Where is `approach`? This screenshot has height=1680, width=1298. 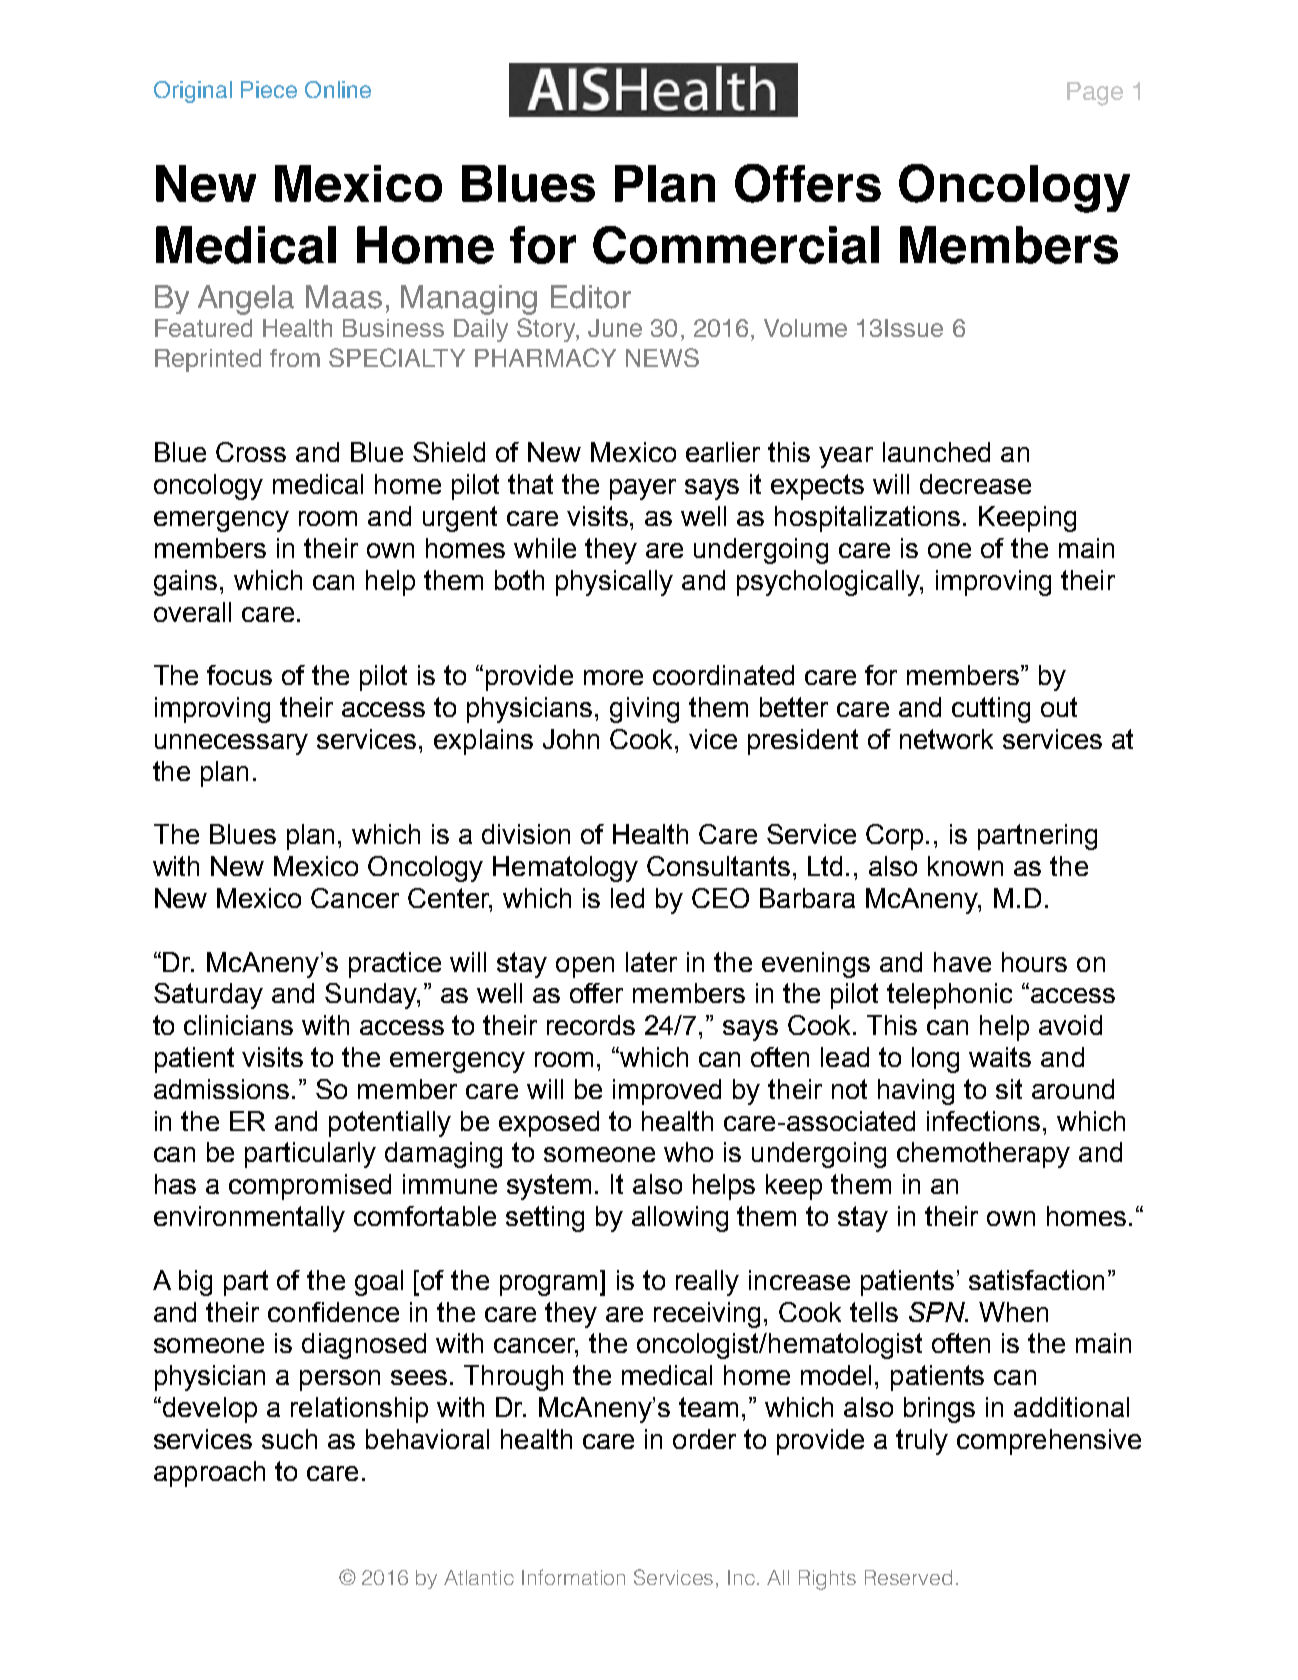
approach is located at coordinates (209, 1474).
